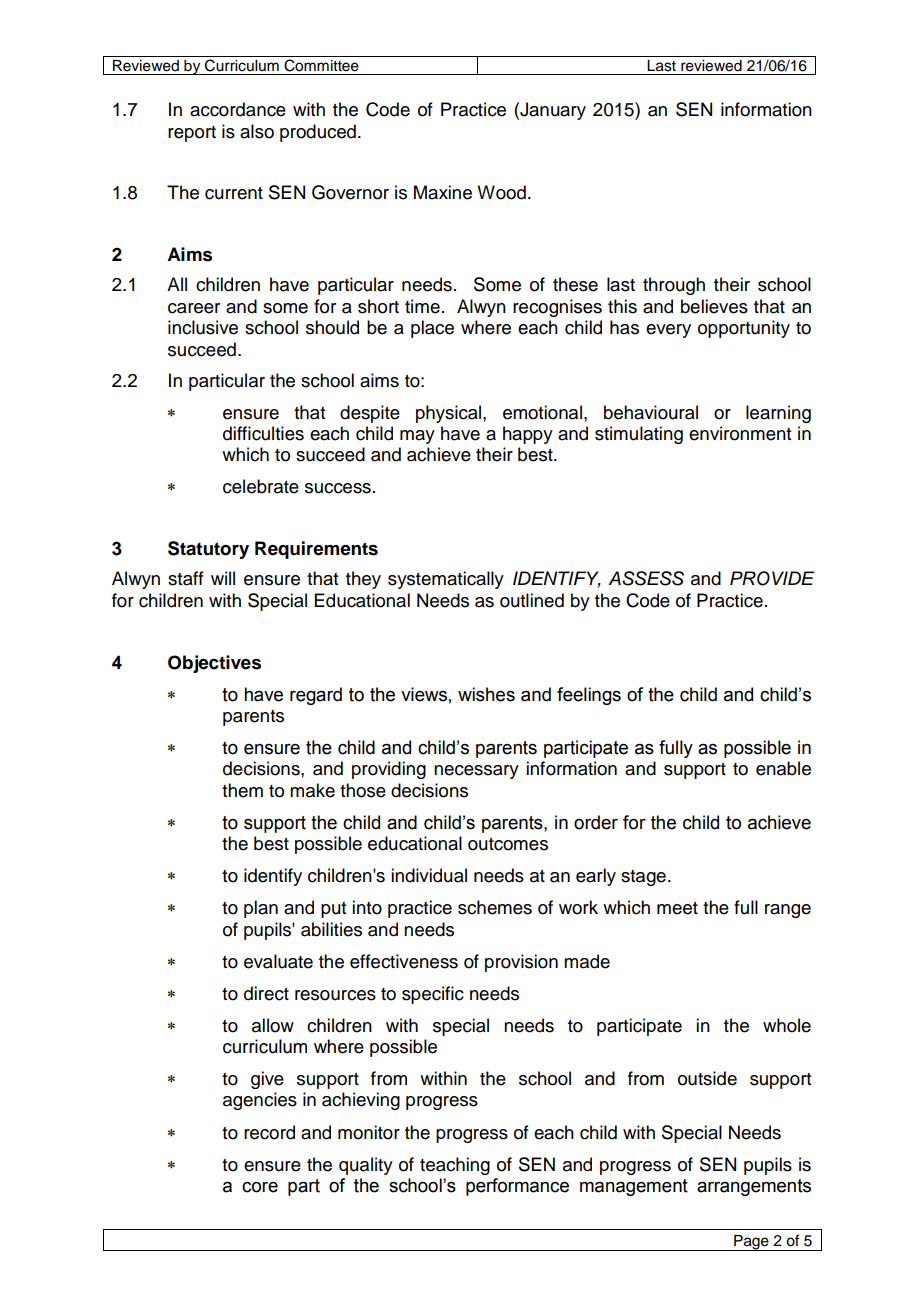  Describe the element at coordinates (261, 909) in the screenshot. I see `plan` at that location.
